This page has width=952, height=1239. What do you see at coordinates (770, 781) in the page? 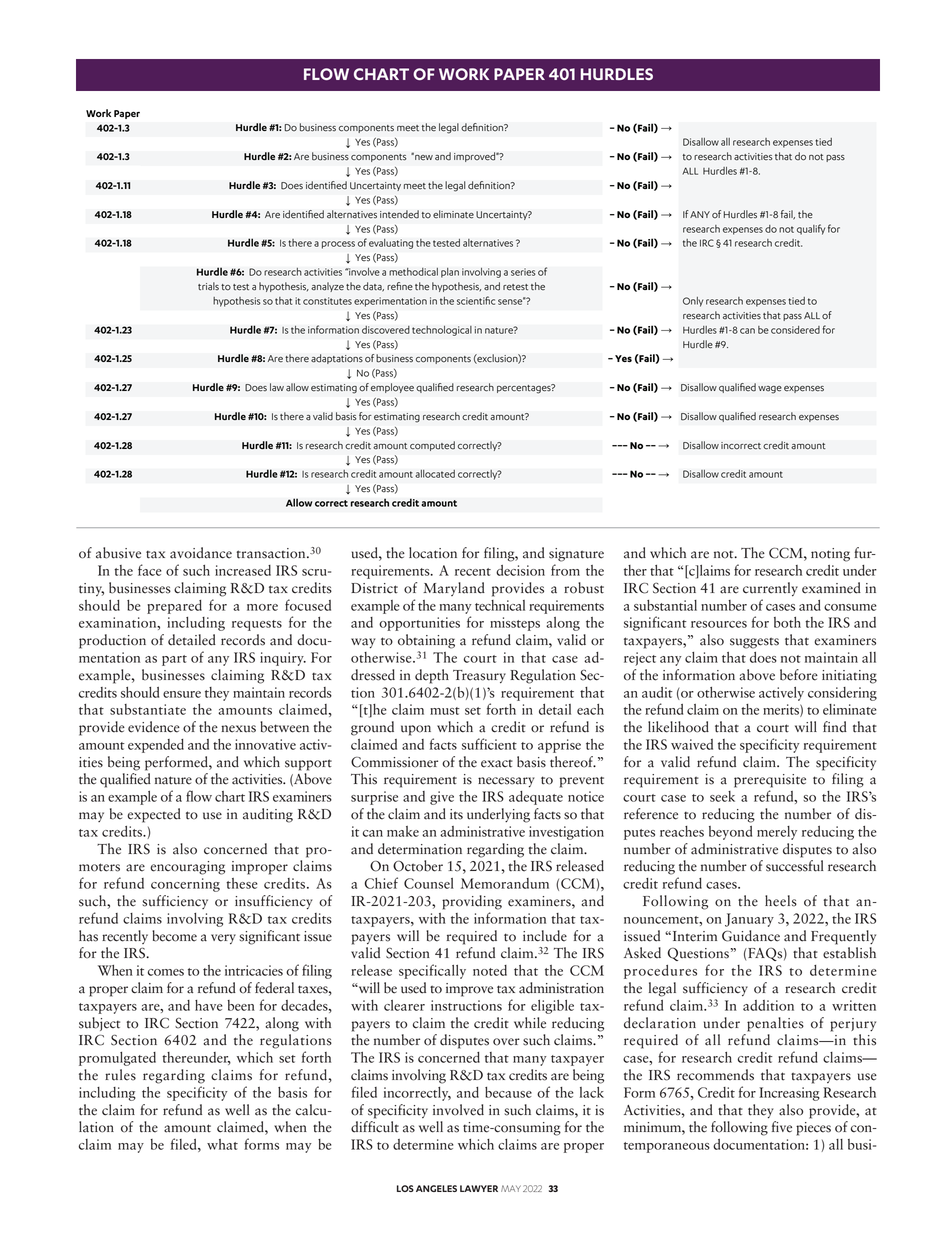
I see `prerequisite` at bounding box center [770, 781].
